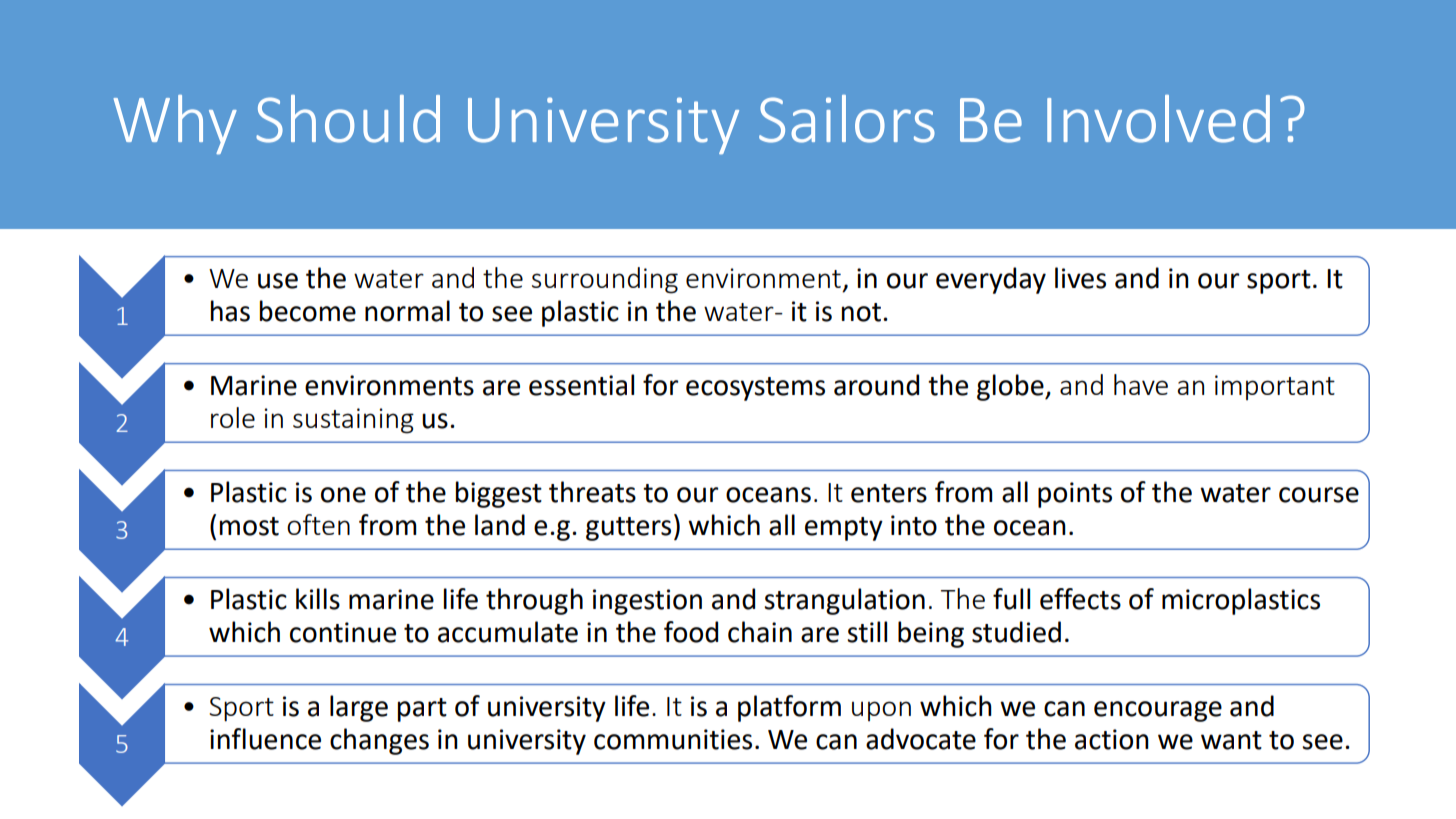  I want to click on use, so click(278, 281).
